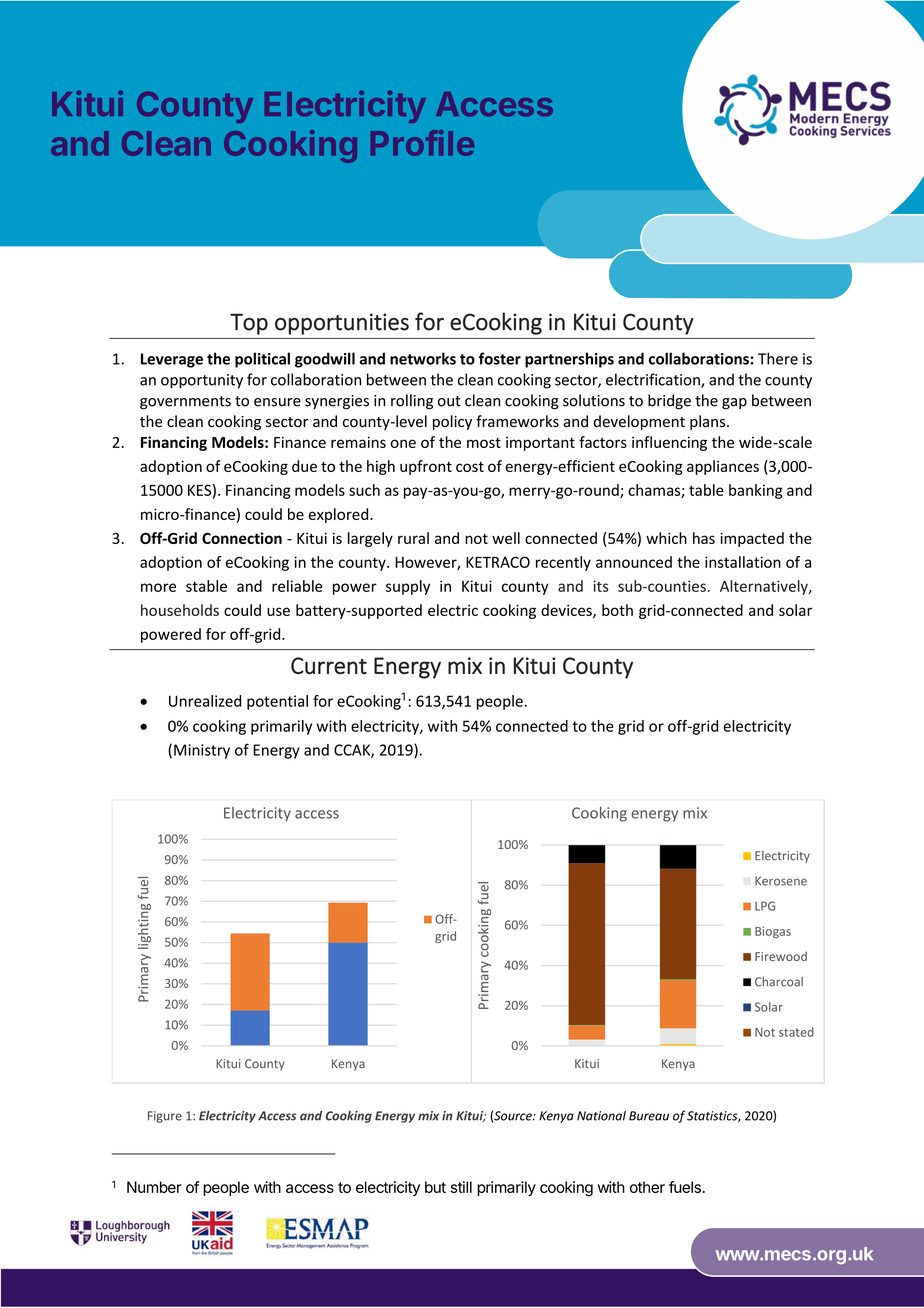  Describe the element at coordinates (617, 610) in the document. I see `both` at that location.
